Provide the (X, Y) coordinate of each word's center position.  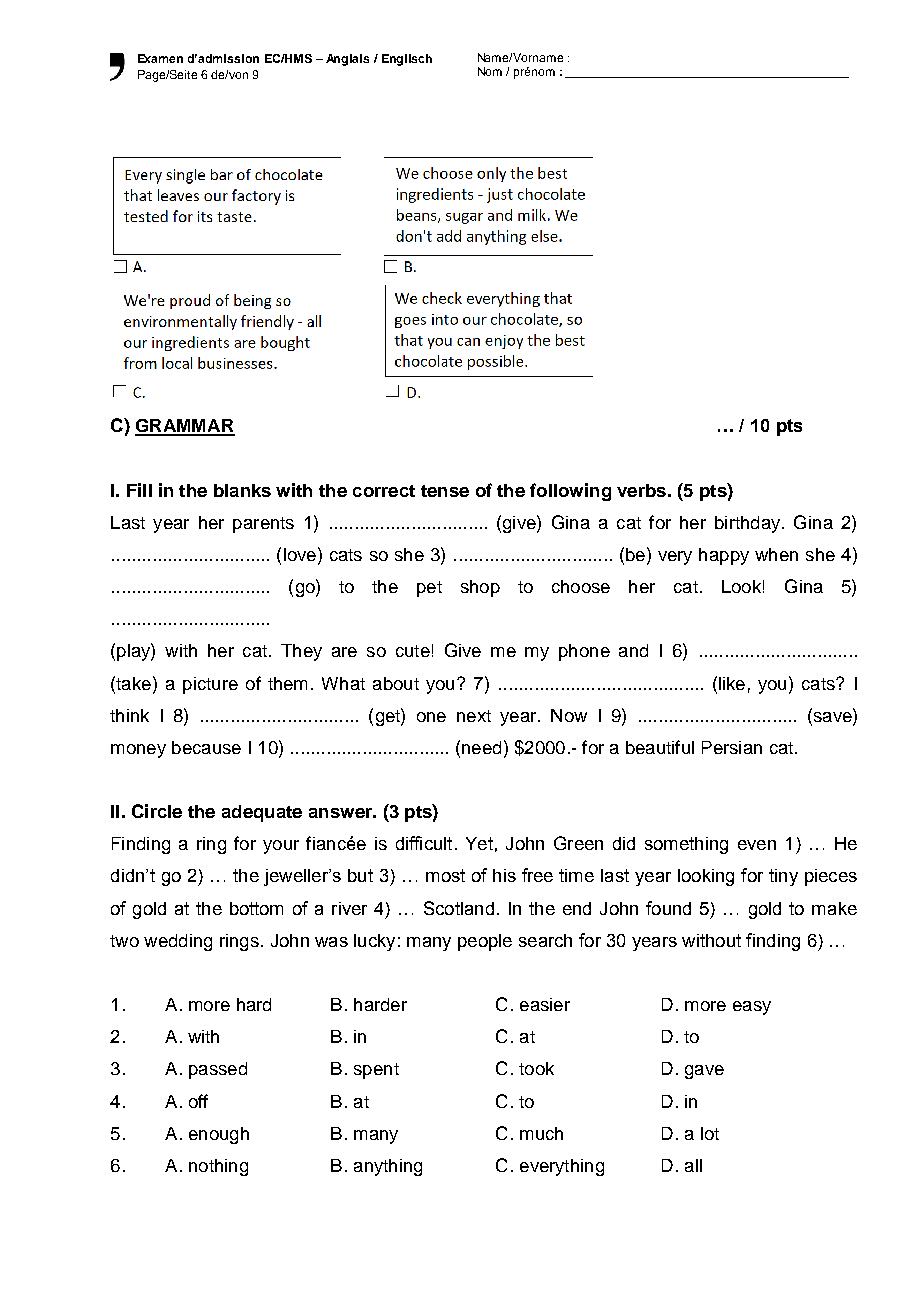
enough (219, 1135)
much (541, 1133)
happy (724, 556)
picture (210, 685)
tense (445, 491)
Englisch (407, 60)
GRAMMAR (185, 427)
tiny (783, 877)
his (504, 875)
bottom (256, 908)
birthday (749, 524)
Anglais (347, 60)
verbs (641, 490)
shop (480, 588)
